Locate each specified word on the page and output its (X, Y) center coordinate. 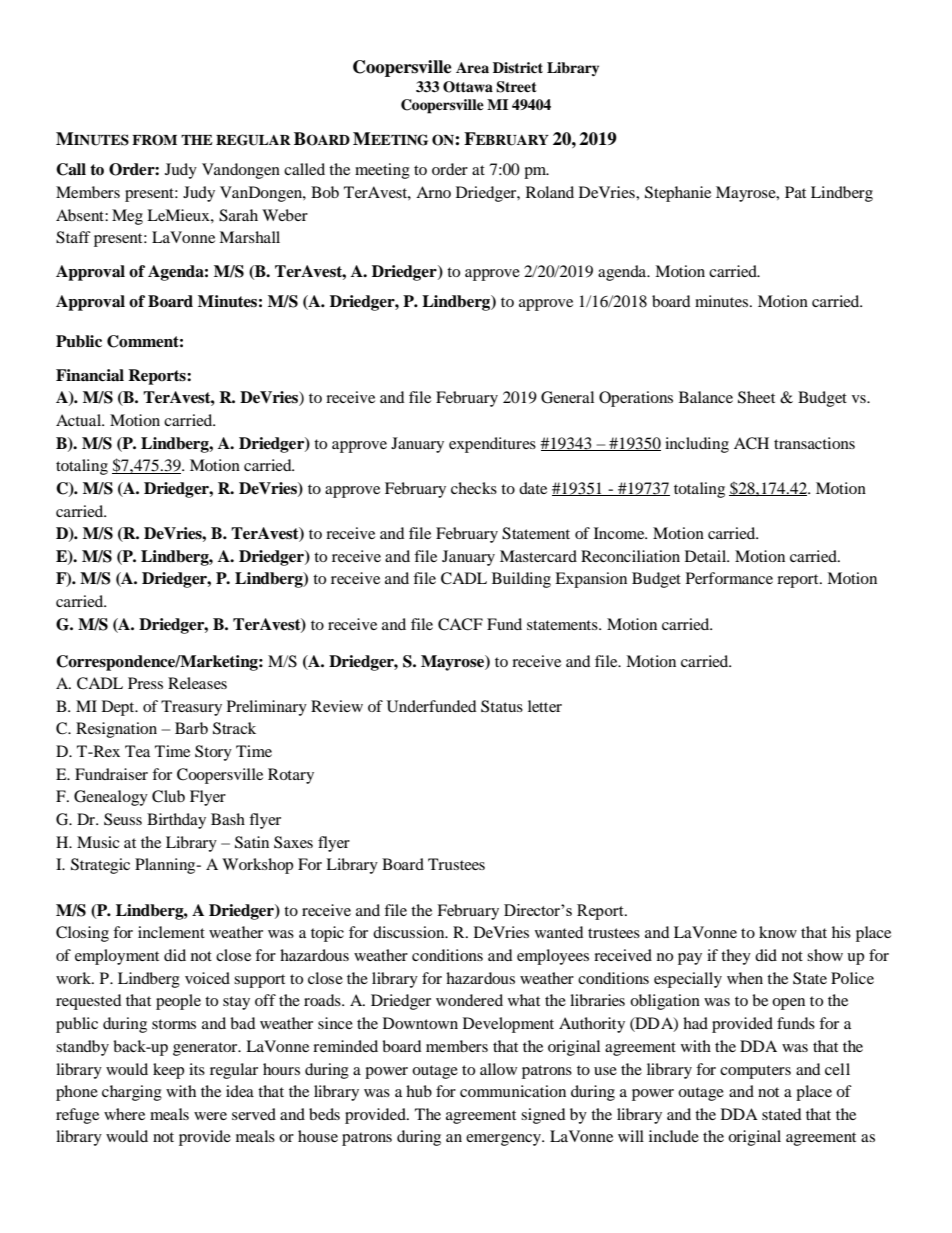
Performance (729, 578)
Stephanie (678, 194)
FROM (154, 140)
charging (132, 1093)
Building (521, 580)
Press (145, 683)
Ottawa (468, 87)
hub (419, 1091)
